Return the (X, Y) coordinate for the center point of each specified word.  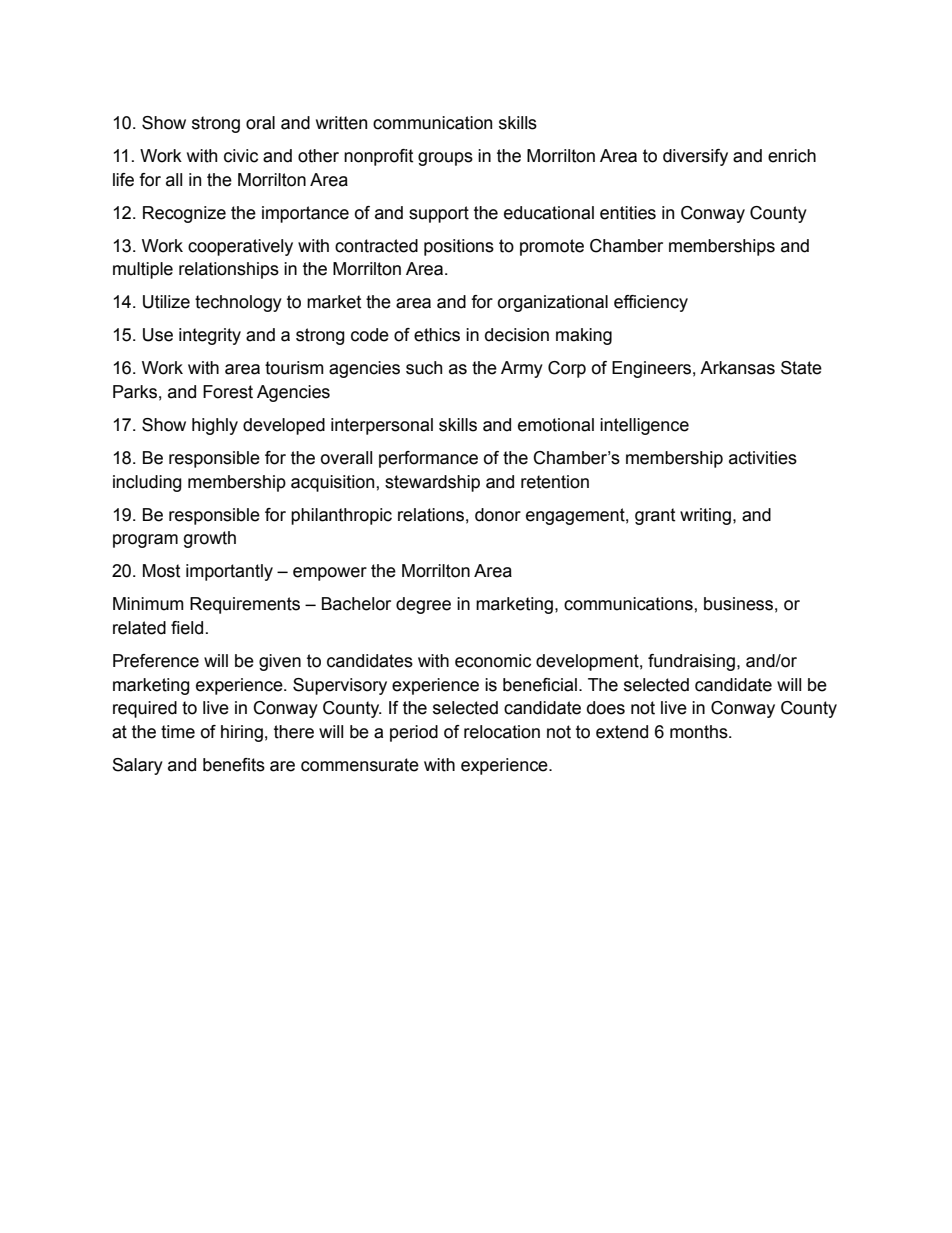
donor (498, 515)
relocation (502, 732)
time (178, 732)
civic (241, 156)
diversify (695, 157)
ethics (437, 335)
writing (705, 516)
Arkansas (737, 368)
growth (210, 539)
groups (445, 159)
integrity (210, 336)
